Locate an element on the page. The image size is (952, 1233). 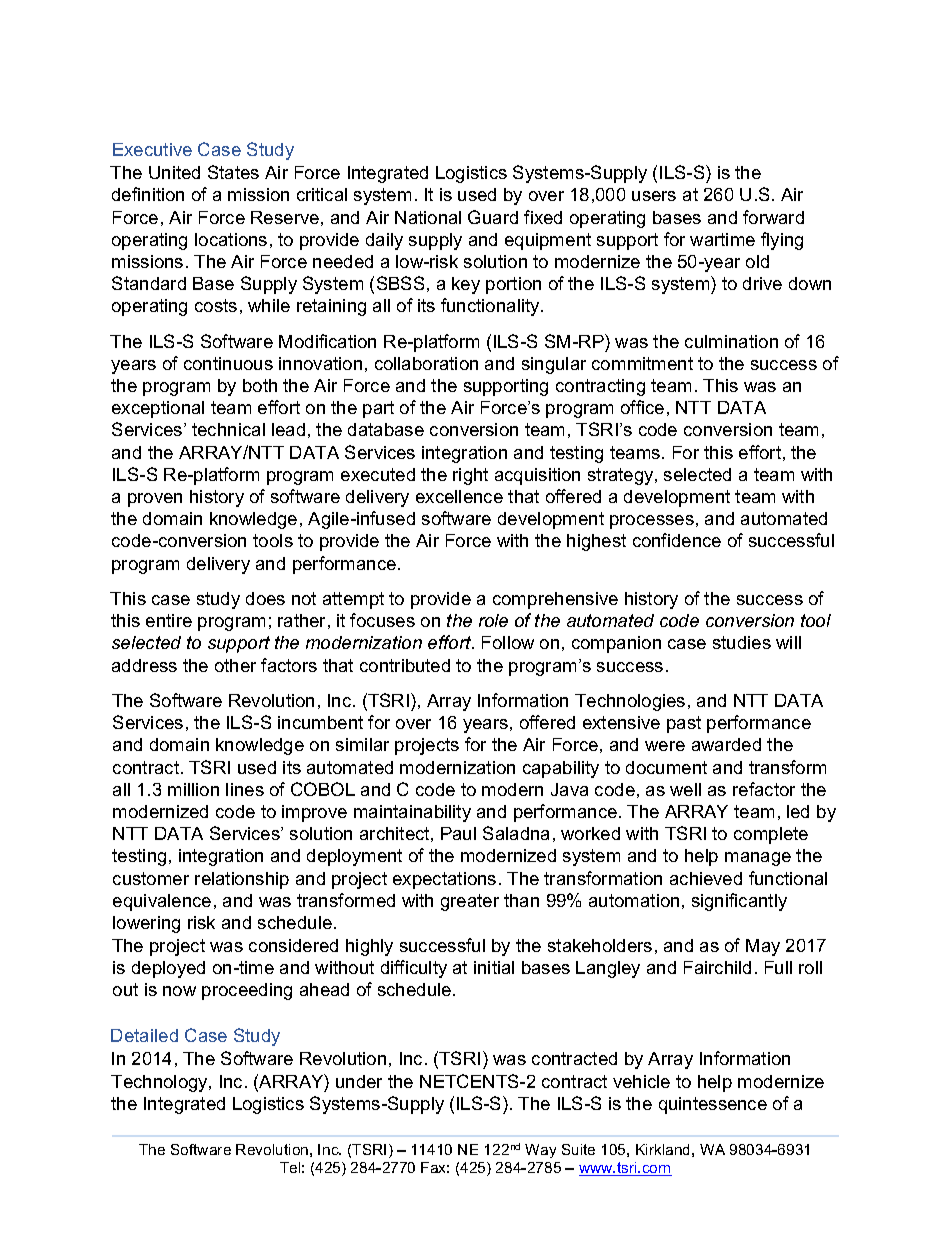
other is located at coordinates (235, 665).
